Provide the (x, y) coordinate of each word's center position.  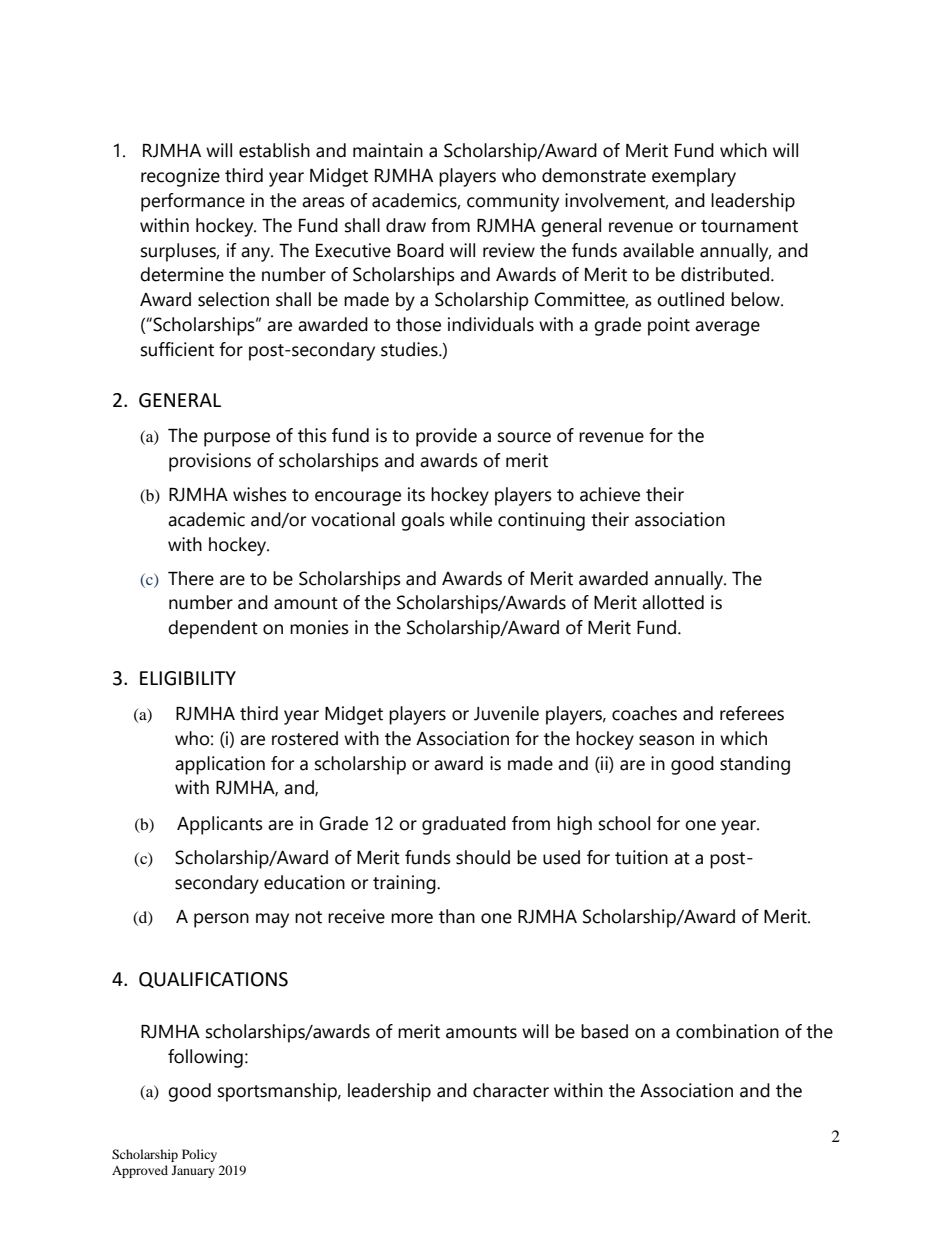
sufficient (177, 349)
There (191, 578)
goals (423, 521)
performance (193, 202)
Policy (199, 1155)
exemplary (694, 177)
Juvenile (506, 713)
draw (406, 225)
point (669, 326)
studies (410, 349)
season (666, 740)
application (220, 765)
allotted (673, 602)
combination (727, 1031)
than (457, 916)
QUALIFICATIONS (213, 980)
